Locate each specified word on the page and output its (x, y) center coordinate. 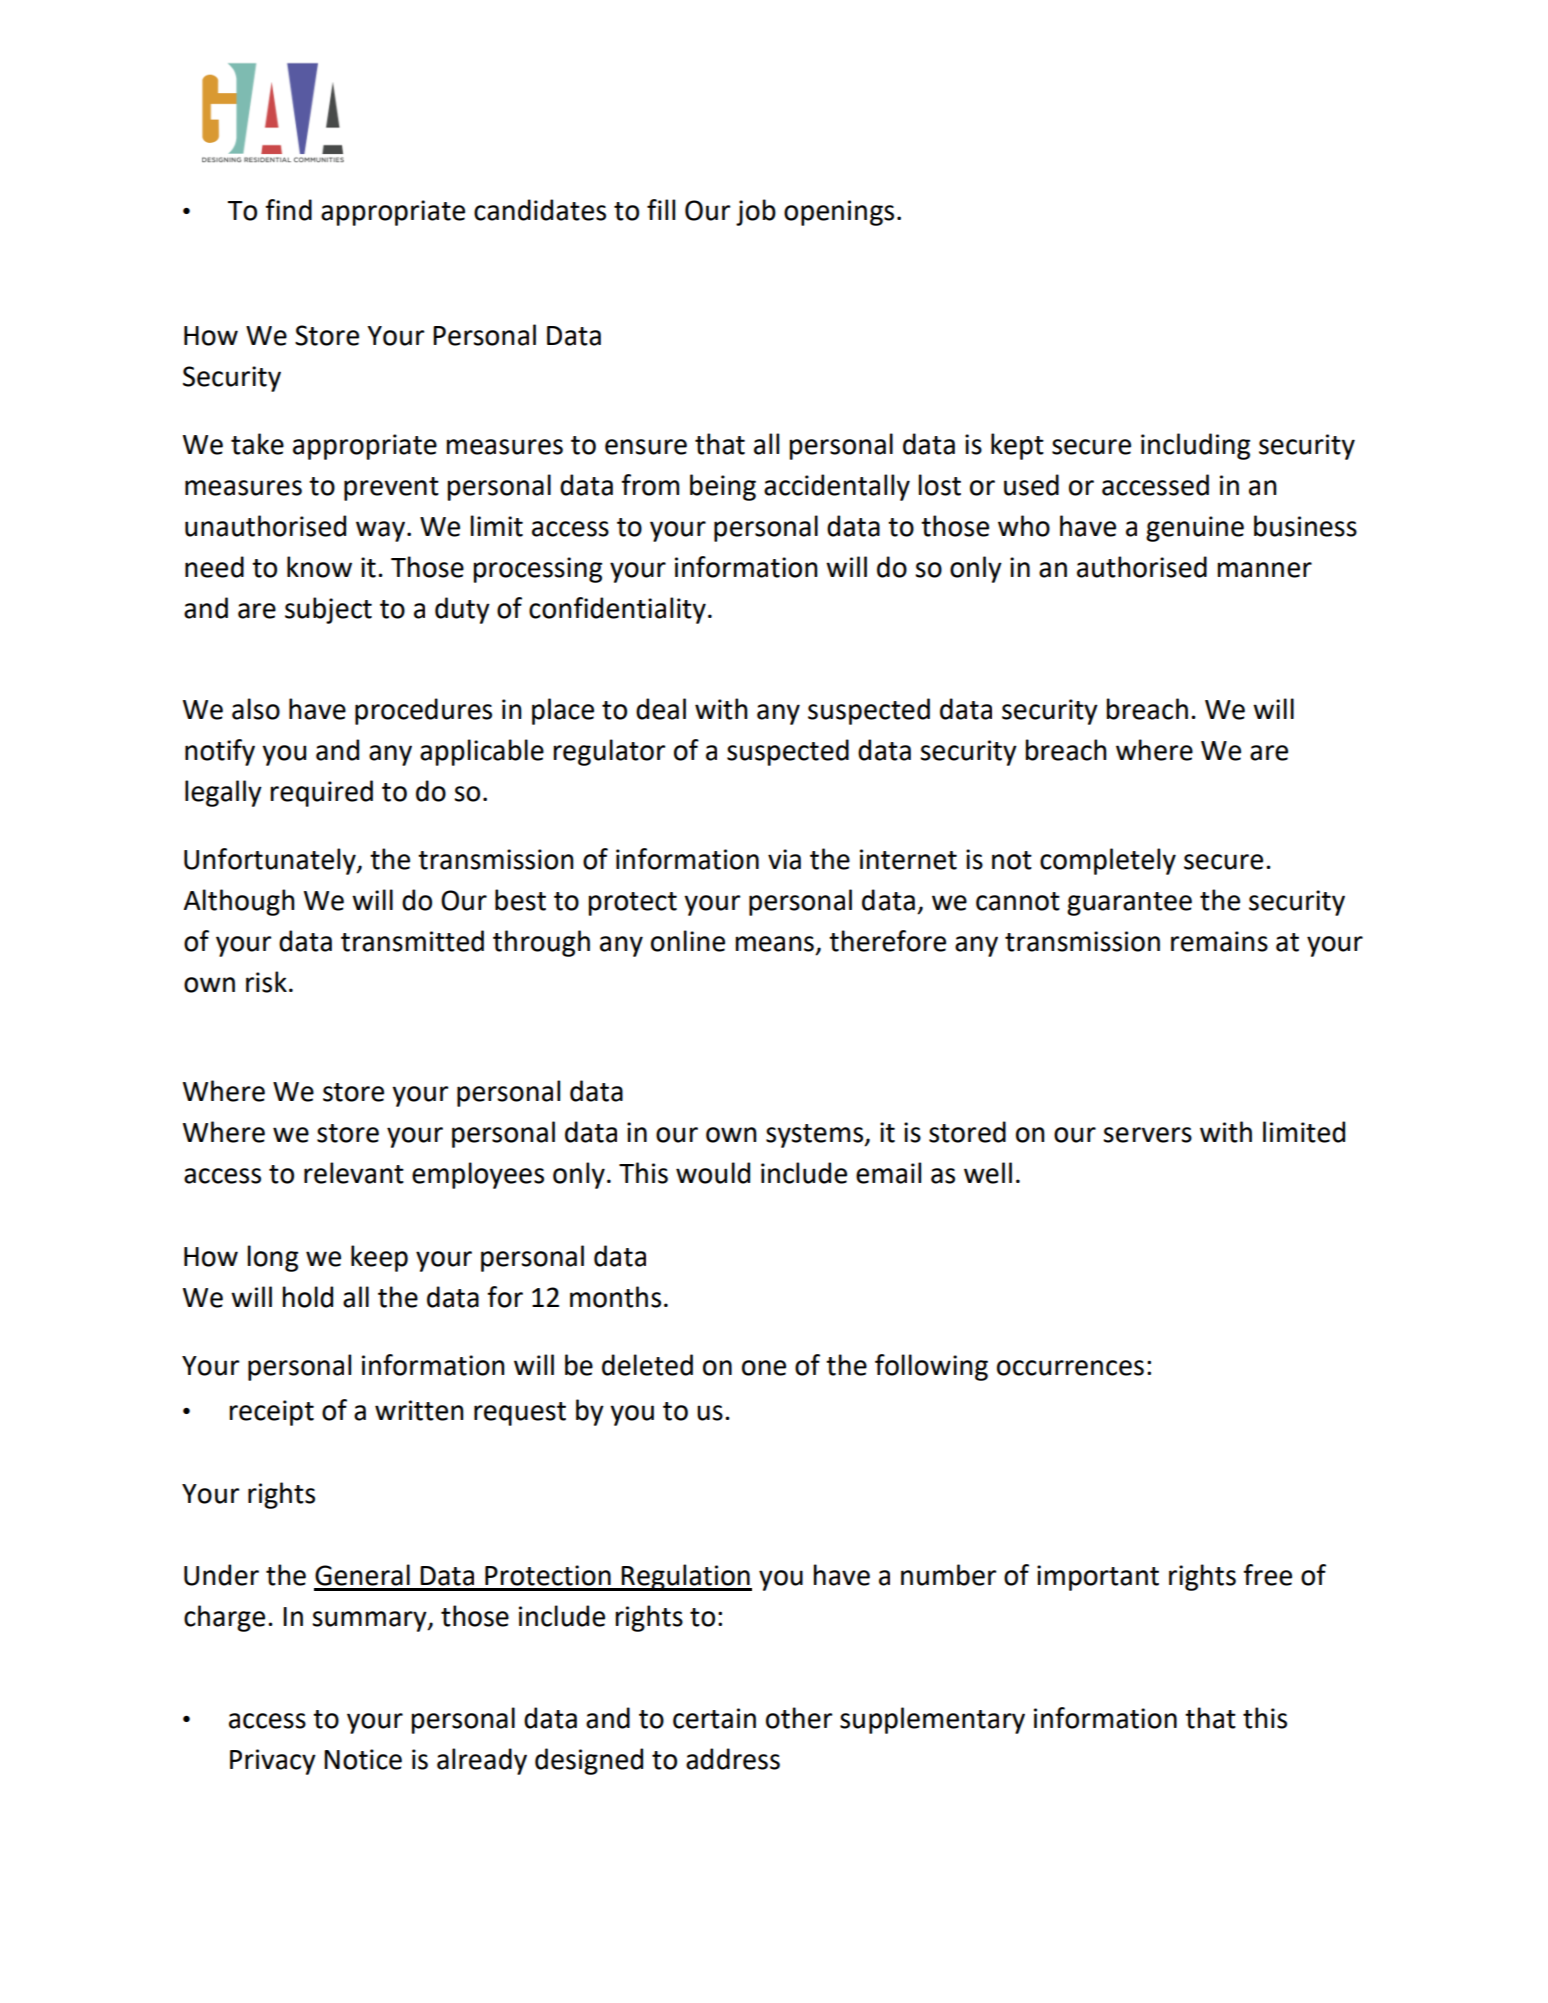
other (799, 1718)
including (1195, 446)
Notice (363, 1759)
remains (1219, 941)
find (288, 210)
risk (266, 982)
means (775, 944)
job (756, 212)
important (1098, 1578)
